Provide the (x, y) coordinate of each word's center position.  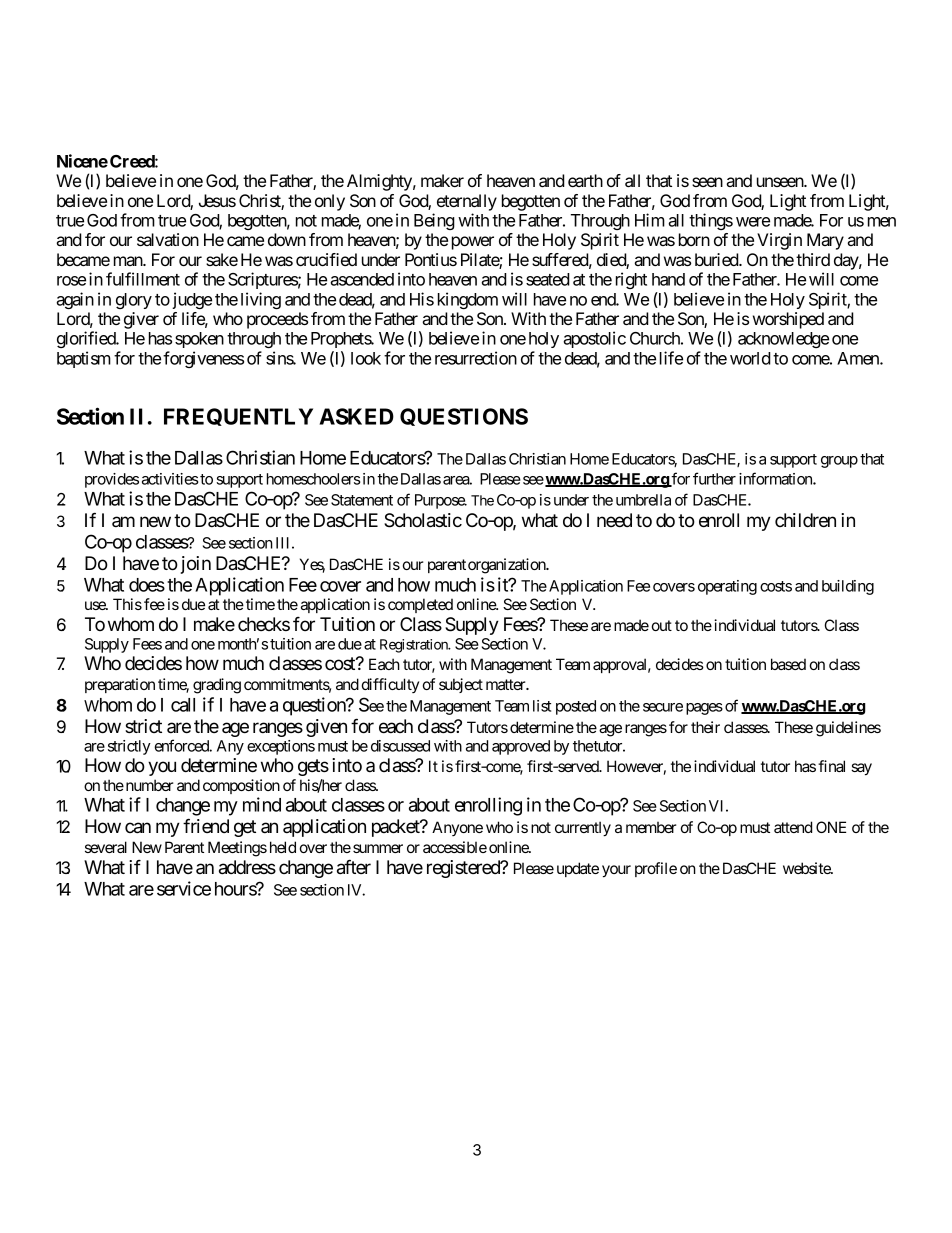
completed (420, 605)
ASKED (356, 416)
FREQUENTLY (238, 417)
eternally (467, 202)
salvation (168, 239)
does (147, 585)
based (788, 664)
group (839, 462)
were (753, 222)
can (138, 828)
